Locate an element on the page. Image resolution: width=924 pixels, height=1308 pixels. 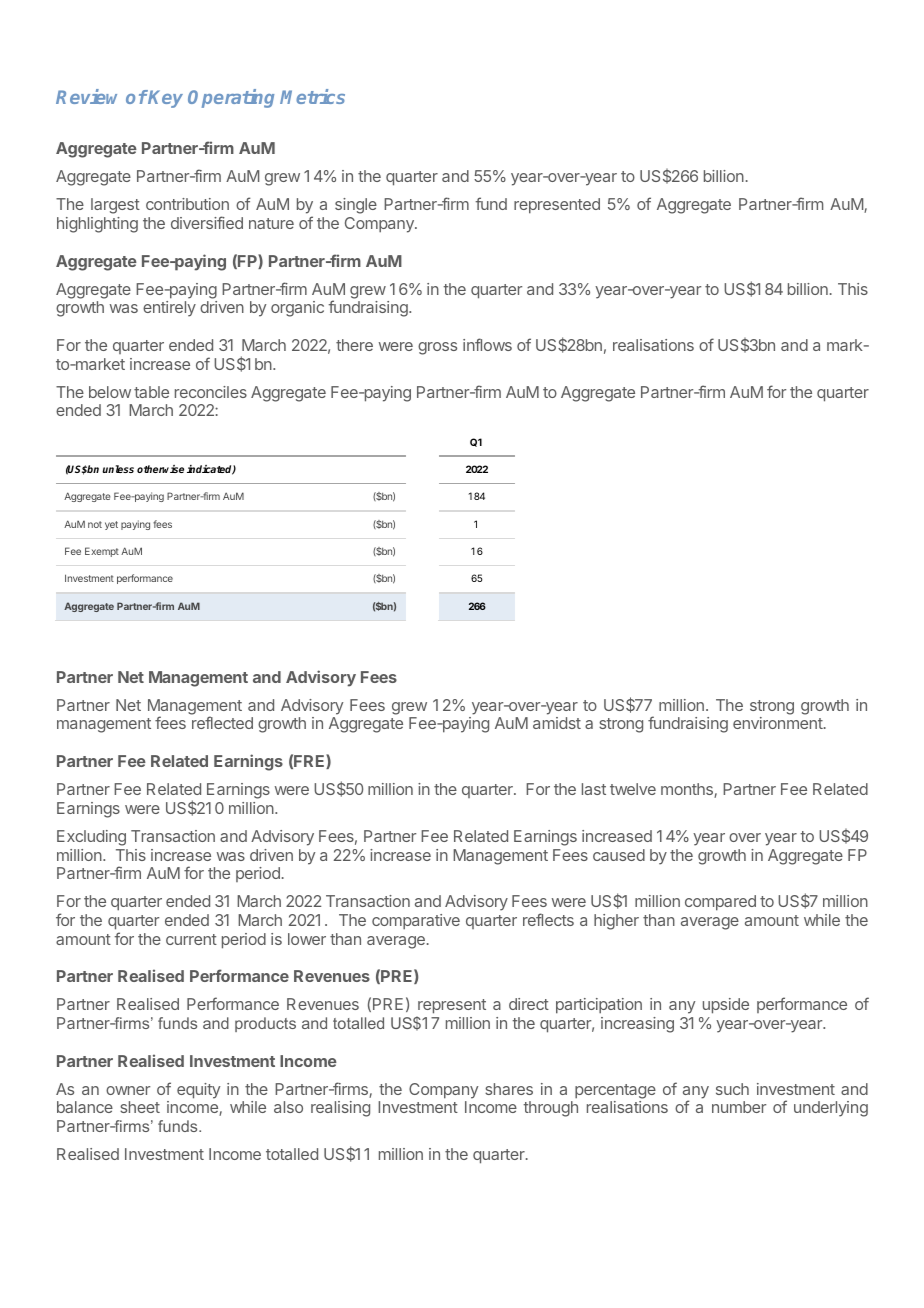
single is located at coordinates (356, 206).
